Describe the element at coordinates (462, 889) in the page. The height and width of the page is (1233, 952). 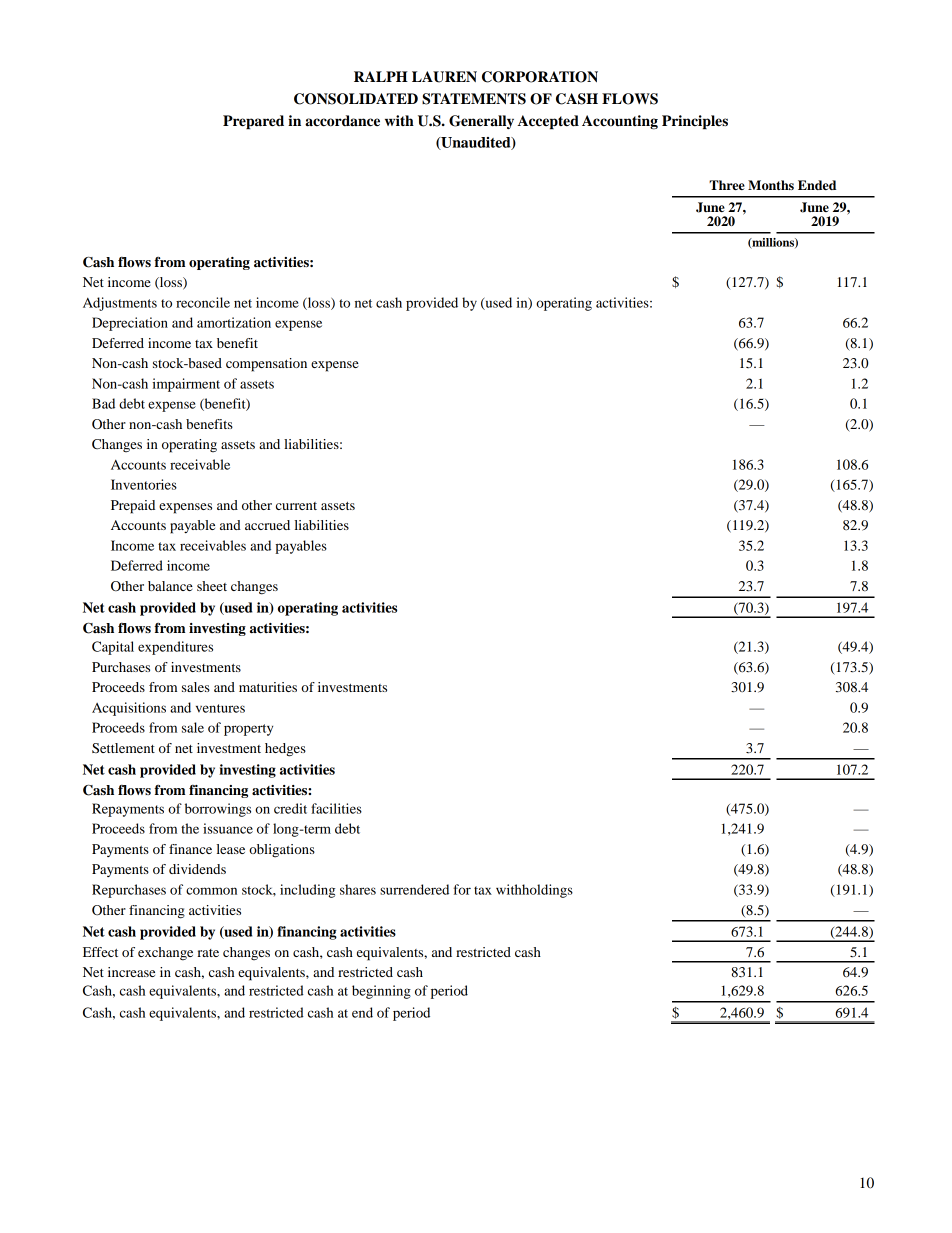
I see `for` at that location.
